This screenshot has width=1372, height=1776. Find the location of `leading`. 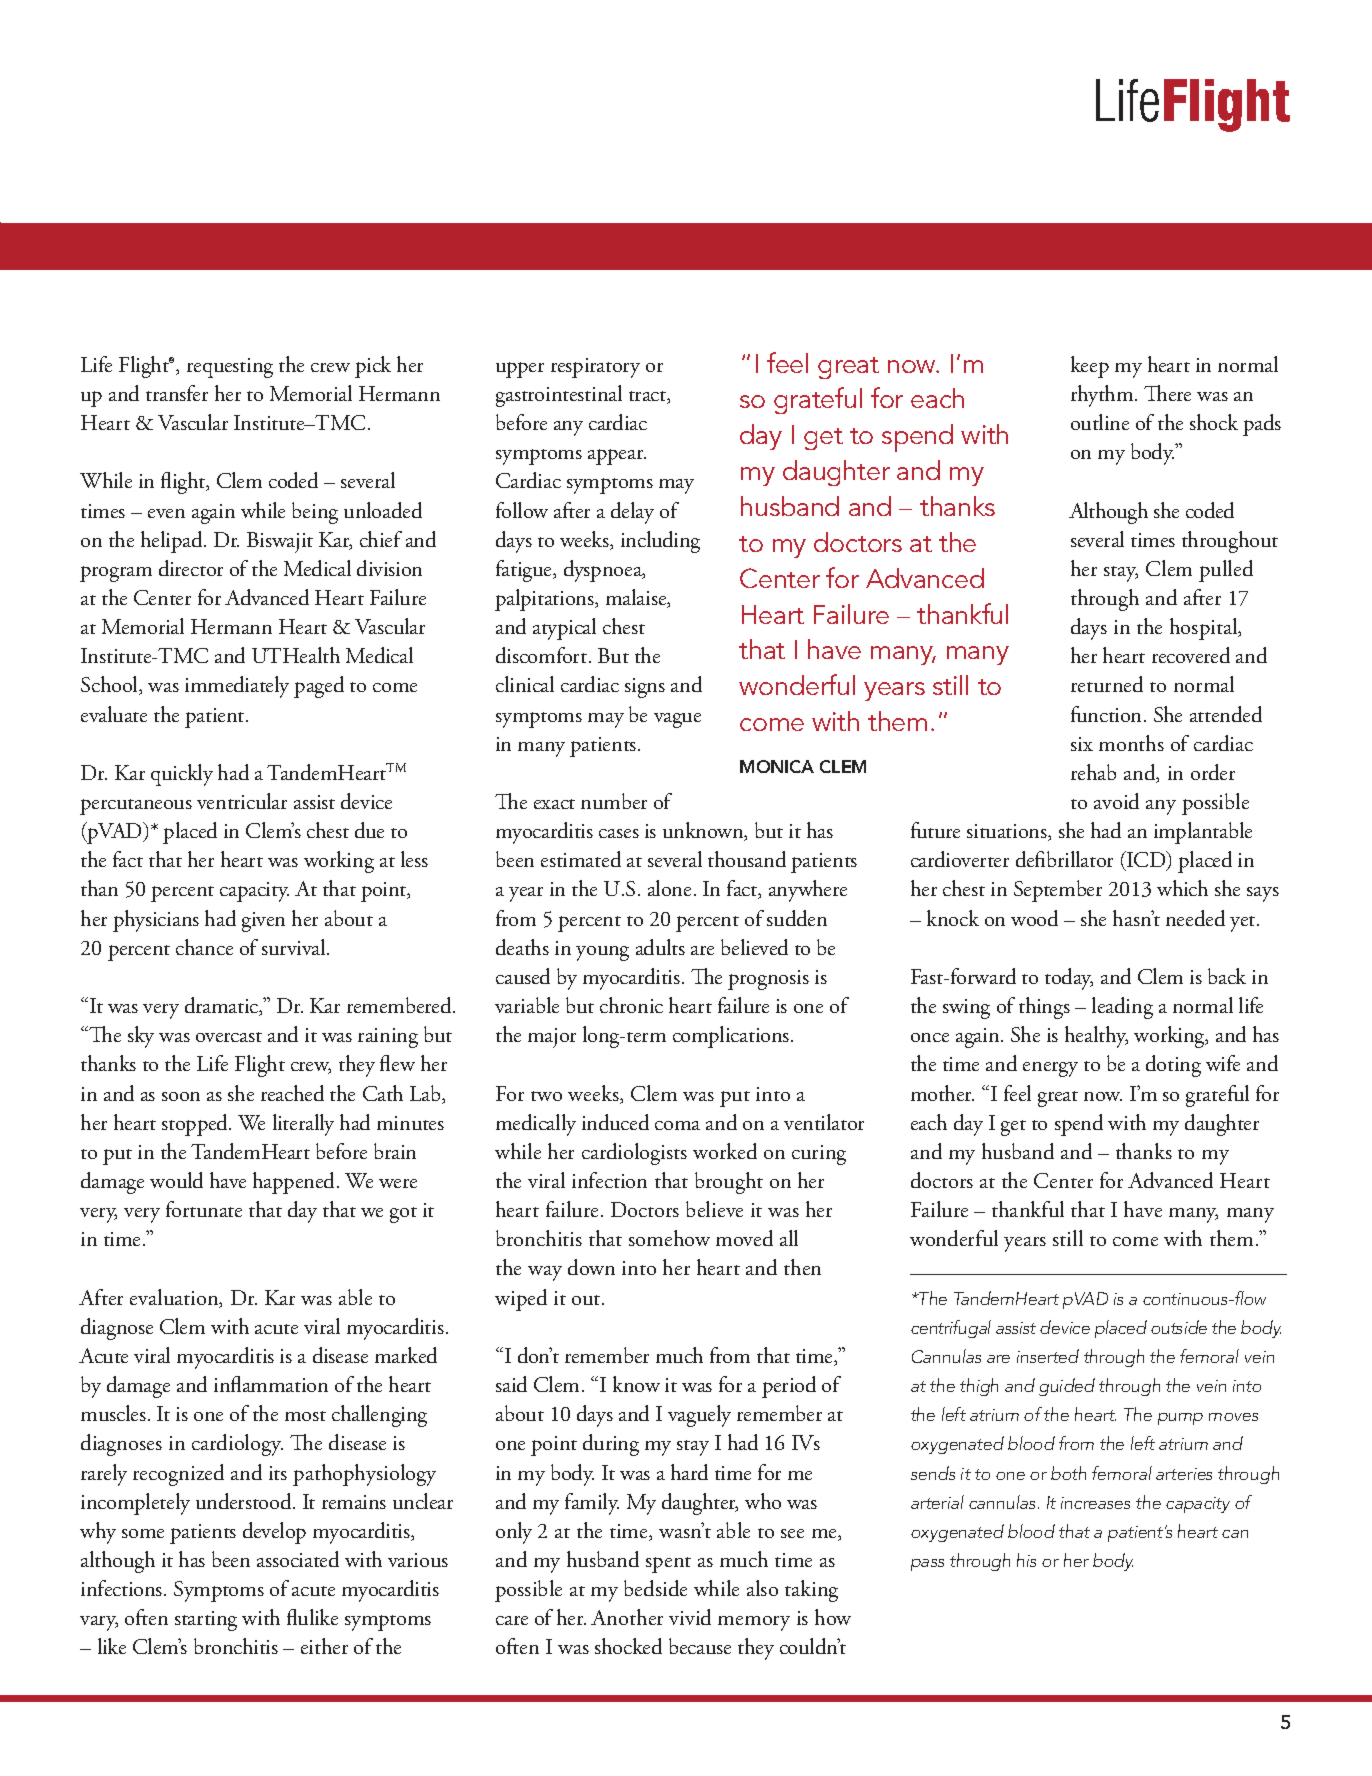

leading is located at coordinates (1122, 1008).
